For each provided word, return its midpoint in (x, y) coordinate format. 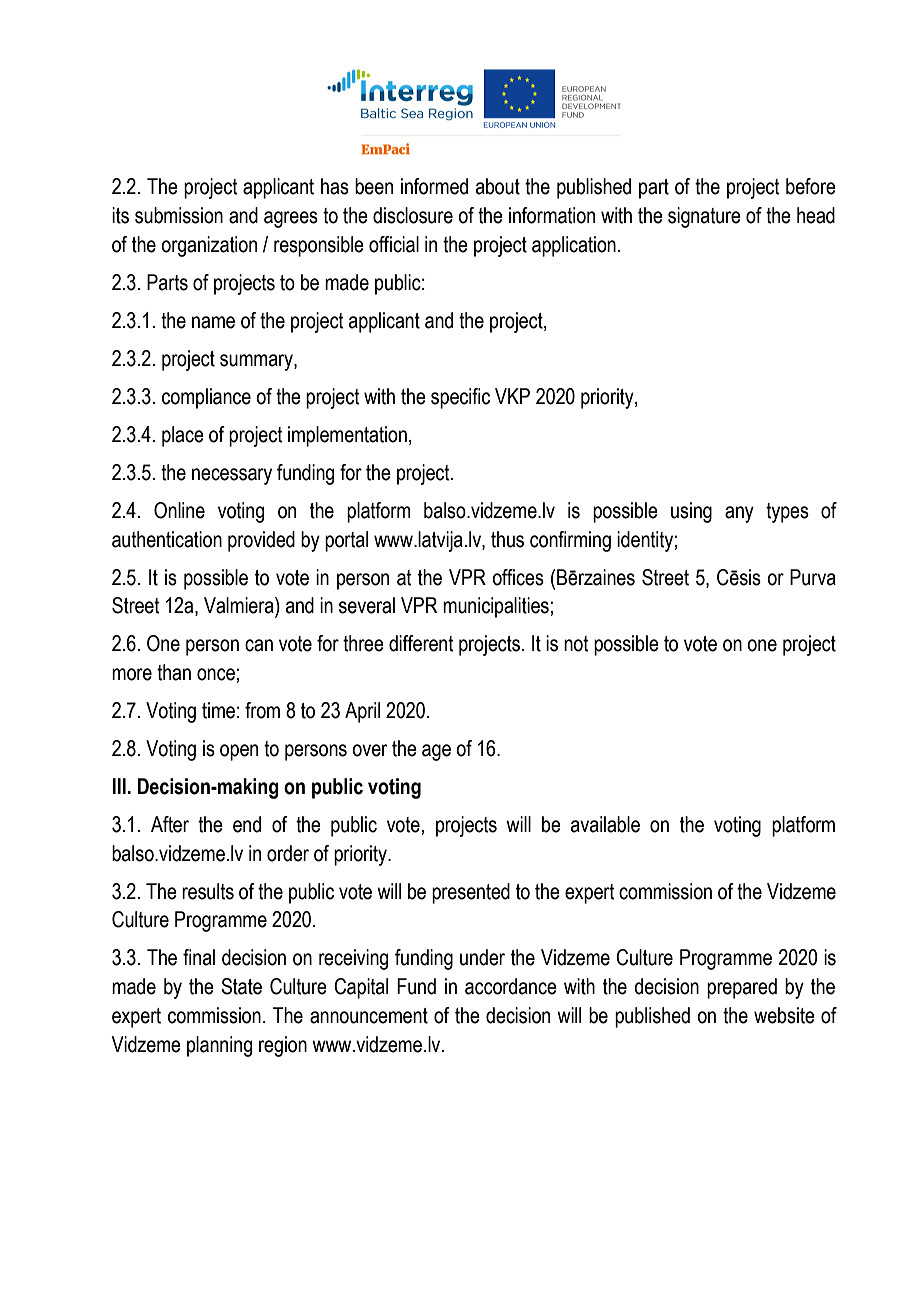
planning (219, 1046)
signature (704, 217)
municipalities (496, 607)
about (498, 186)
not (576, 644)
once (216, 674)
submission (179, 215)
